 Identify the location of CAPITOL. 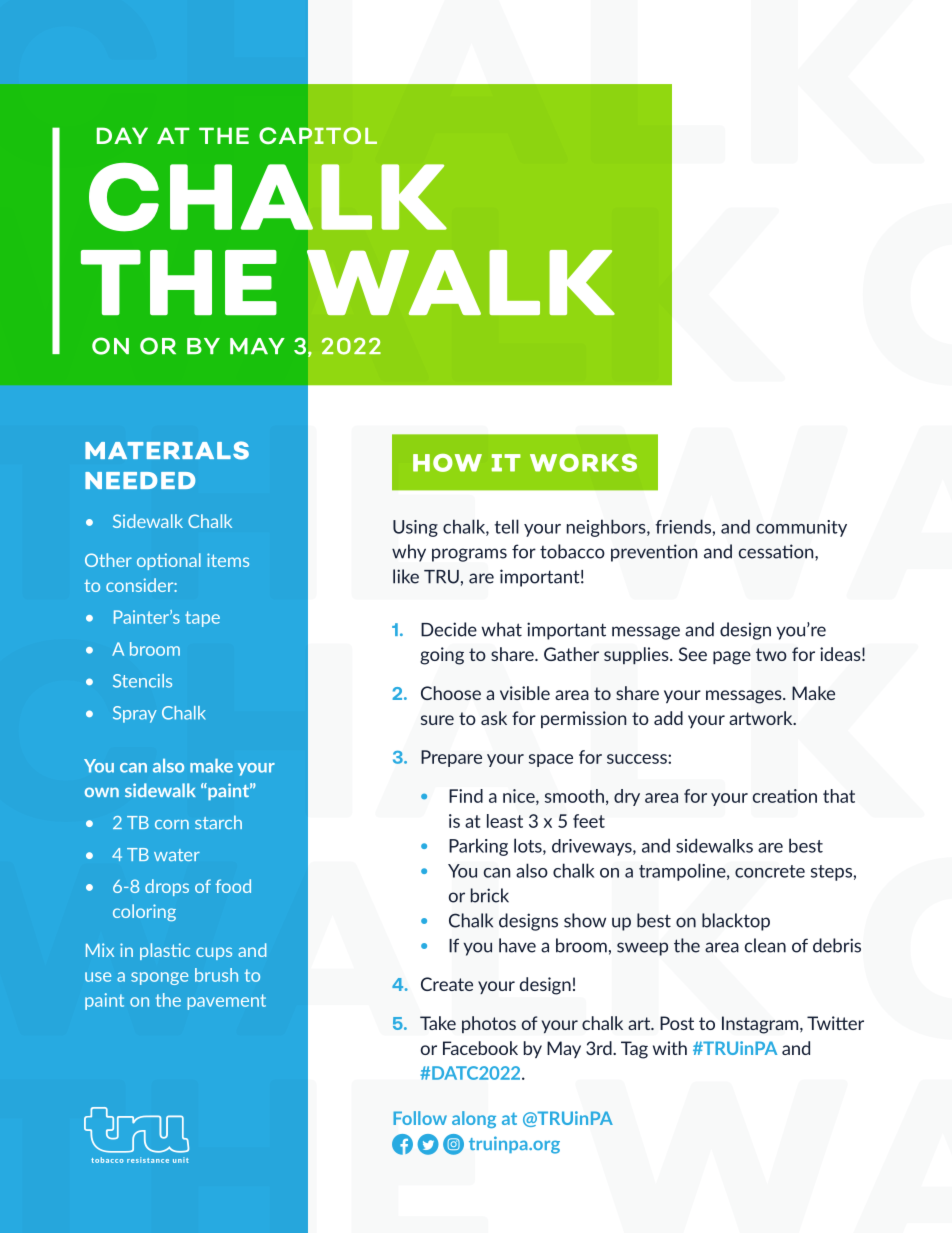
(318, 135).
